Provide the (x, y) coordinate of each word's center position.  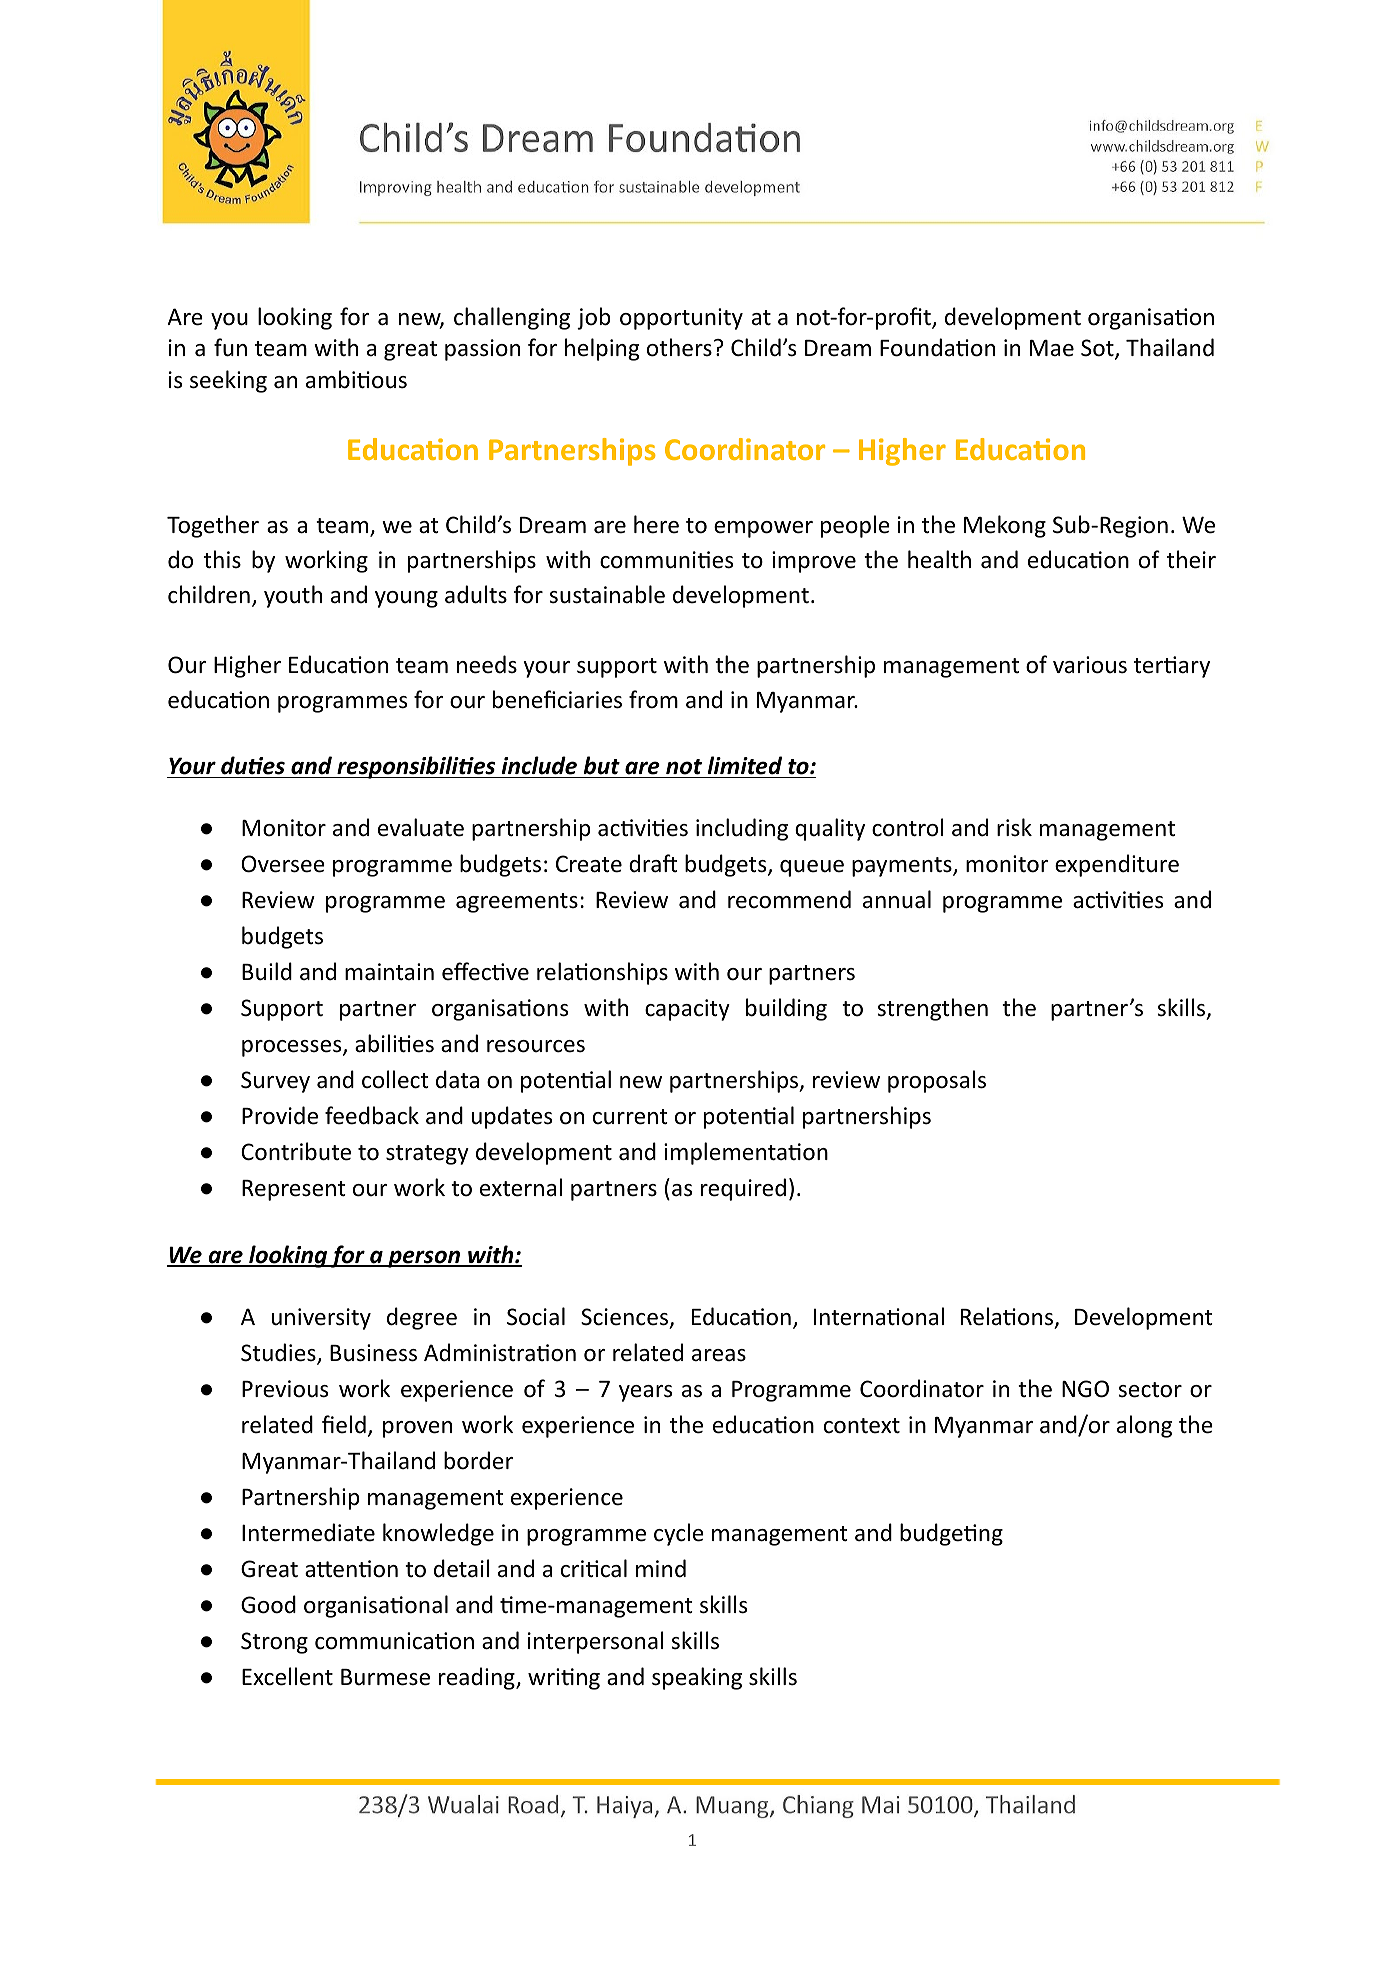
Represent (293, 1190)
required (743, 1189)
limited (745, 765)
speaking (697, 1678)
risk (1014, 827)
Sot (1098, 349)
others (679, 347)
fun (230, 347)
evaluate (421, 827)
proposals (937, 1081)
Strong (274, 1643)
